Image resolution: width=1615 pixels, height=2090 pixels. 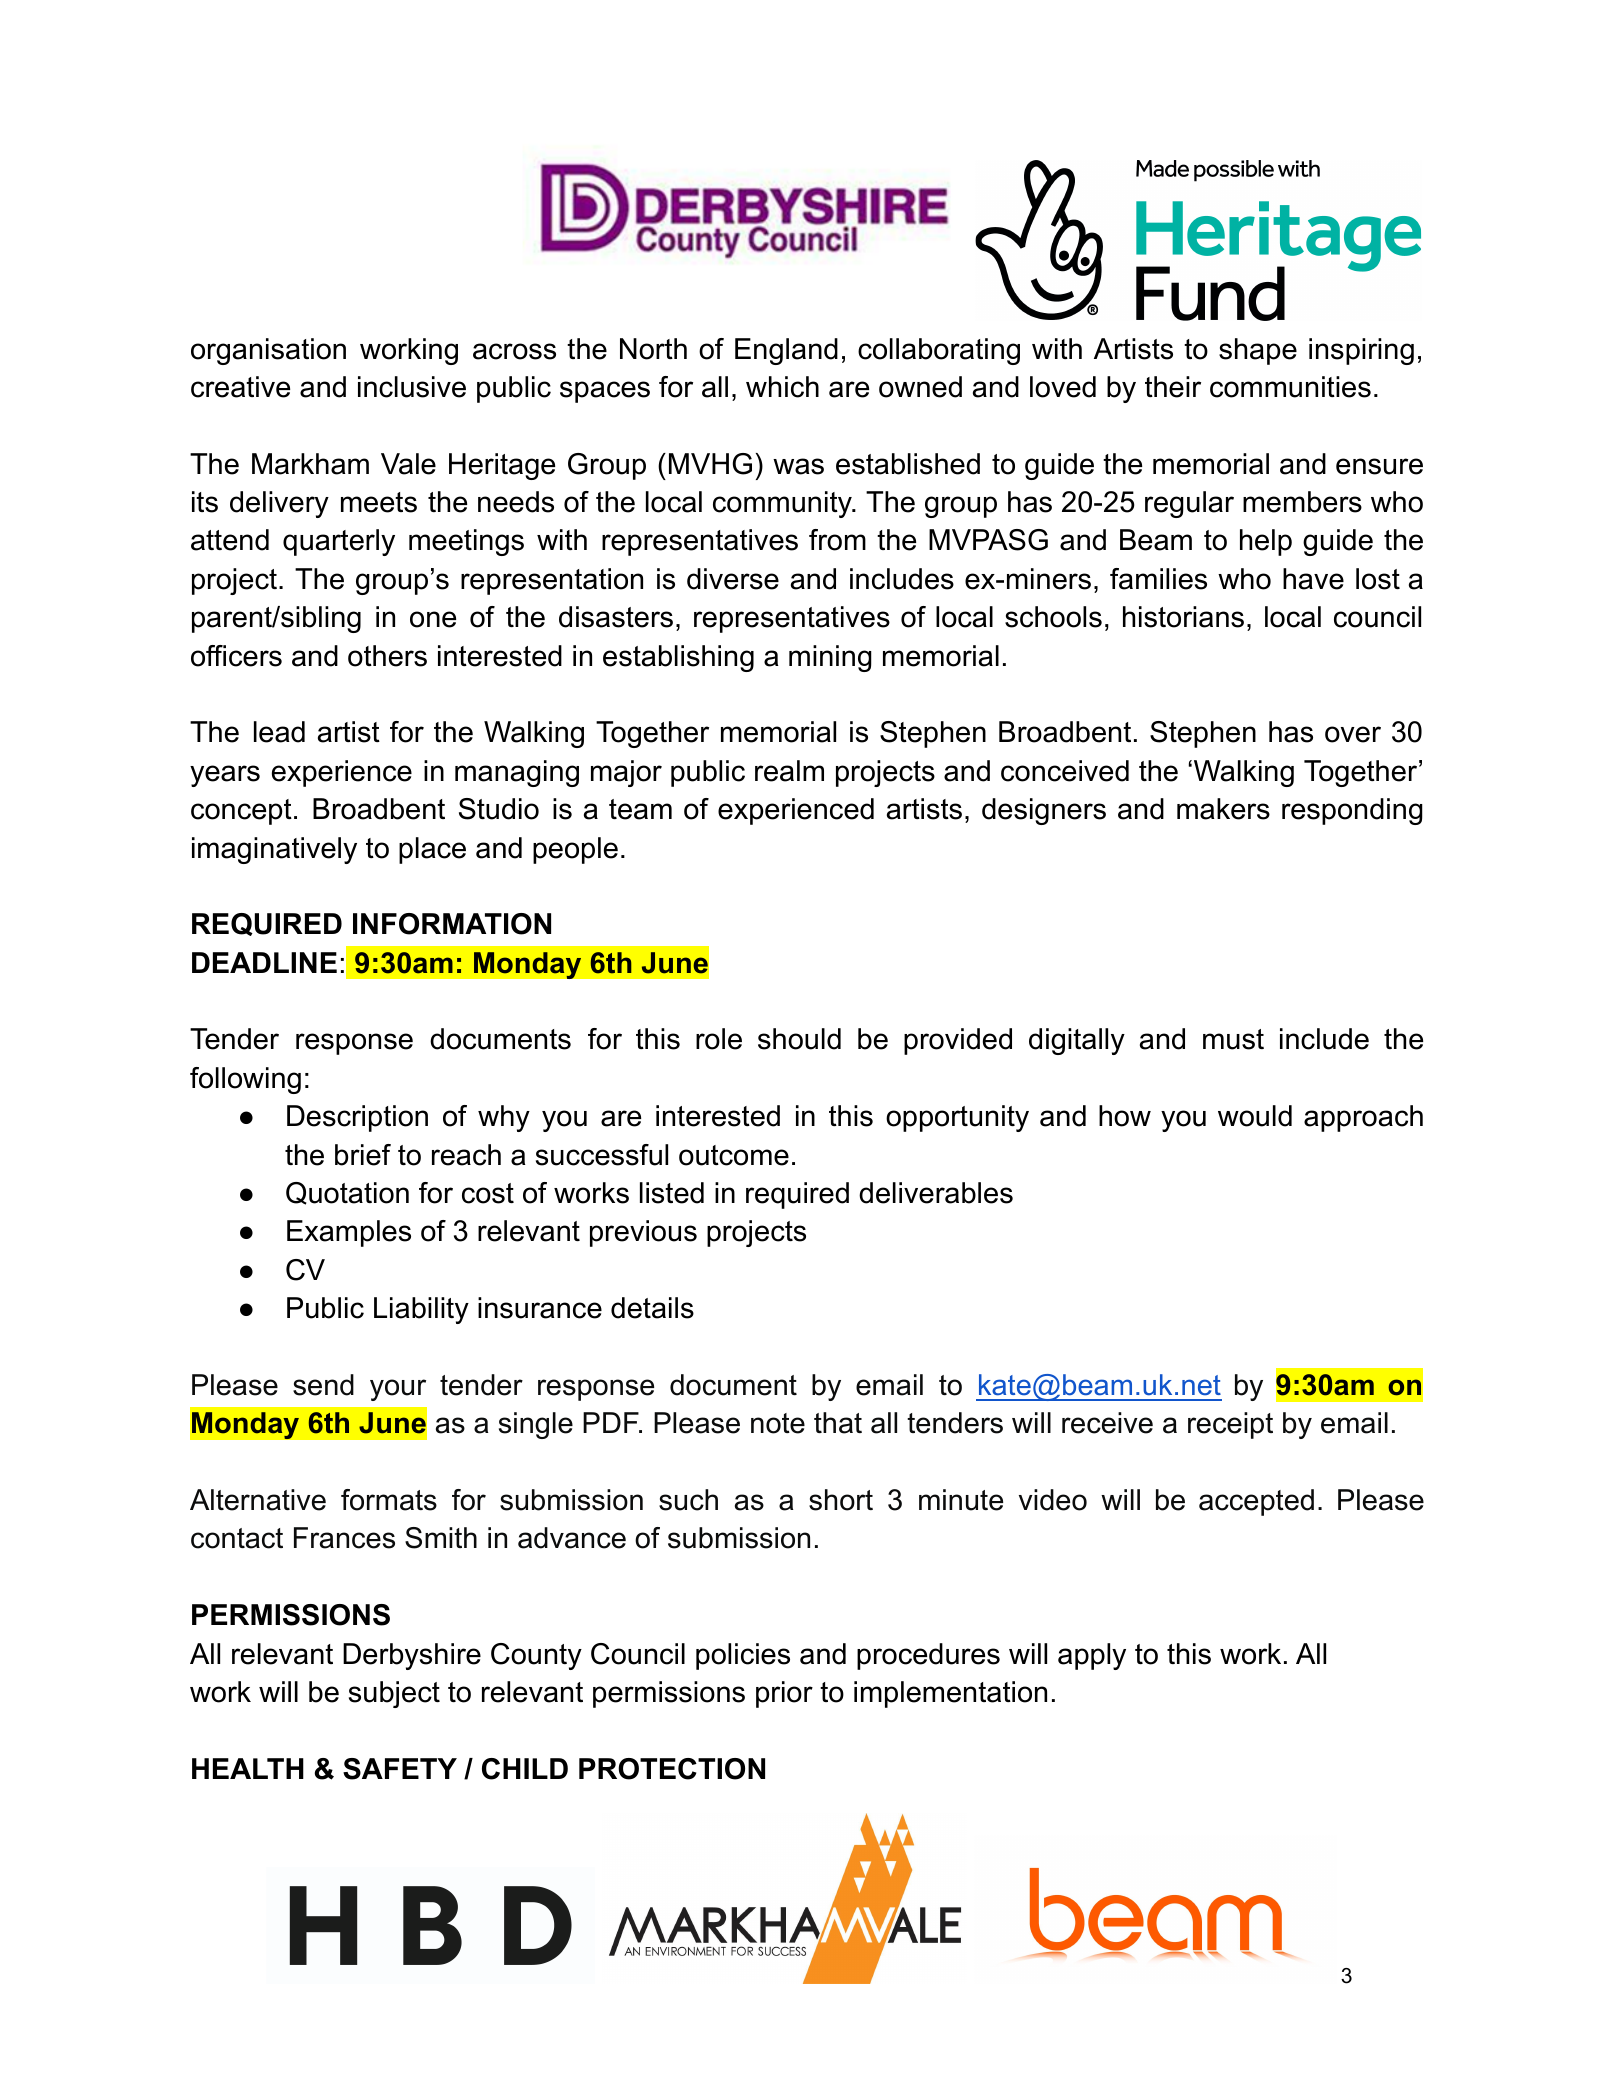 What do you see at coordinates (784, 1694) in the screenshot?
I see `prior` at bounding box center [784, 1694].
